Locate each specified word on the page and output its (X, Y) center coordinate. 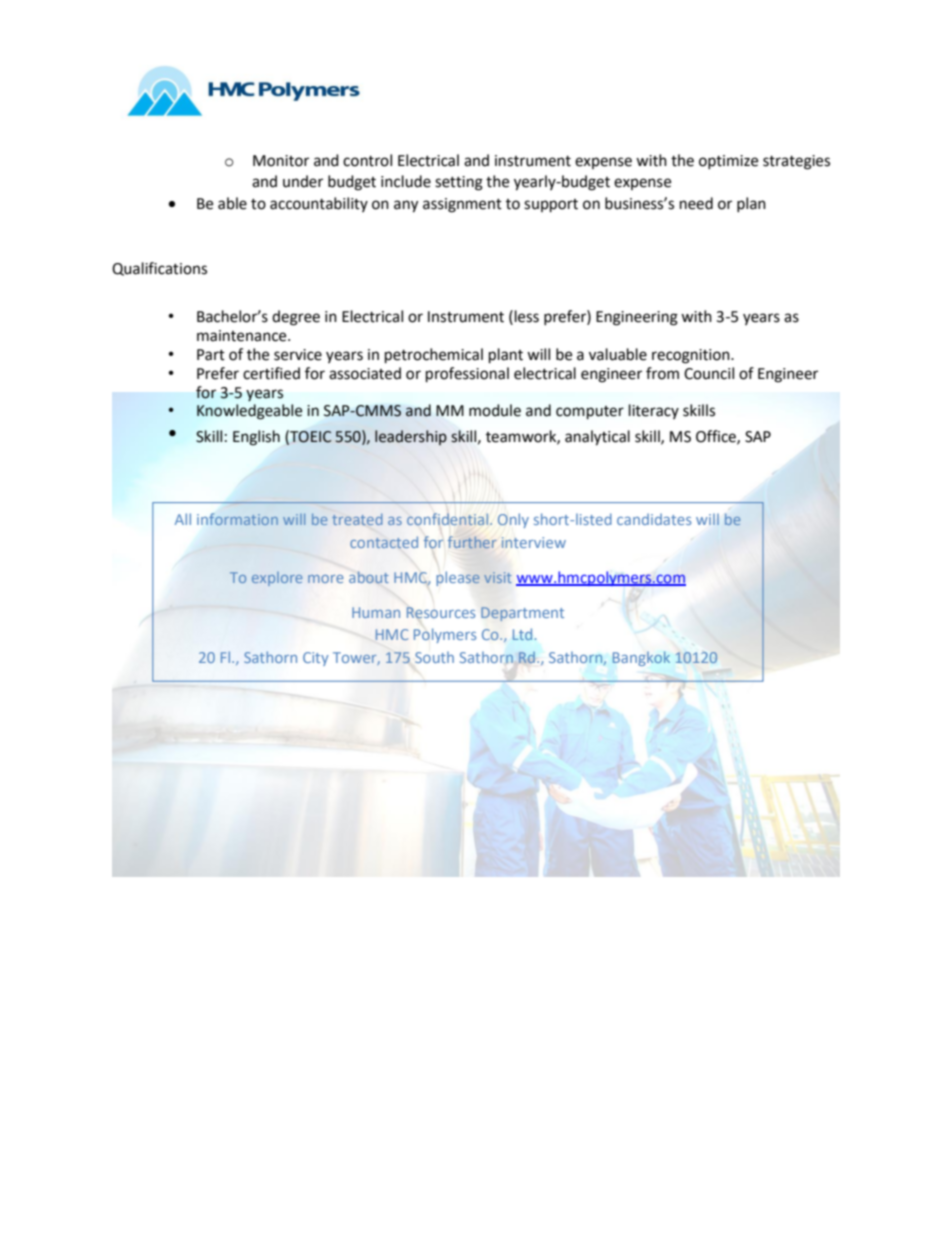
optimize (728, 162)
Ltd (522, 634)
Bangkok (641, 658)
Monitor (281, 161)
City (316, 659)
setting (459, 183)
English (256, 438)
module (495, 410)
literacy (654, 411)
